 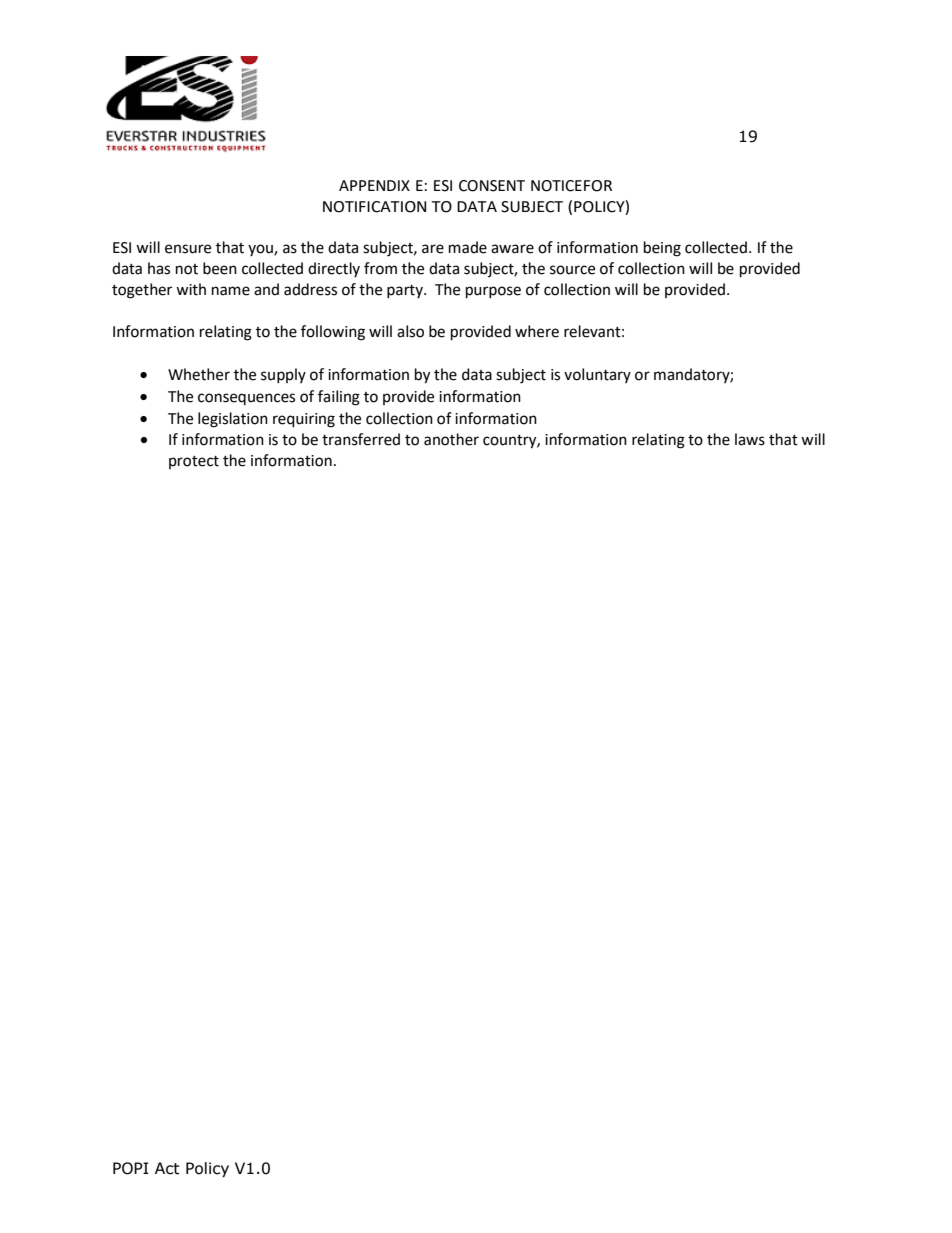 What do you see at coordinates (750, 439) in the screenshot?
I see `laws` at bounding box center [750, 439].
